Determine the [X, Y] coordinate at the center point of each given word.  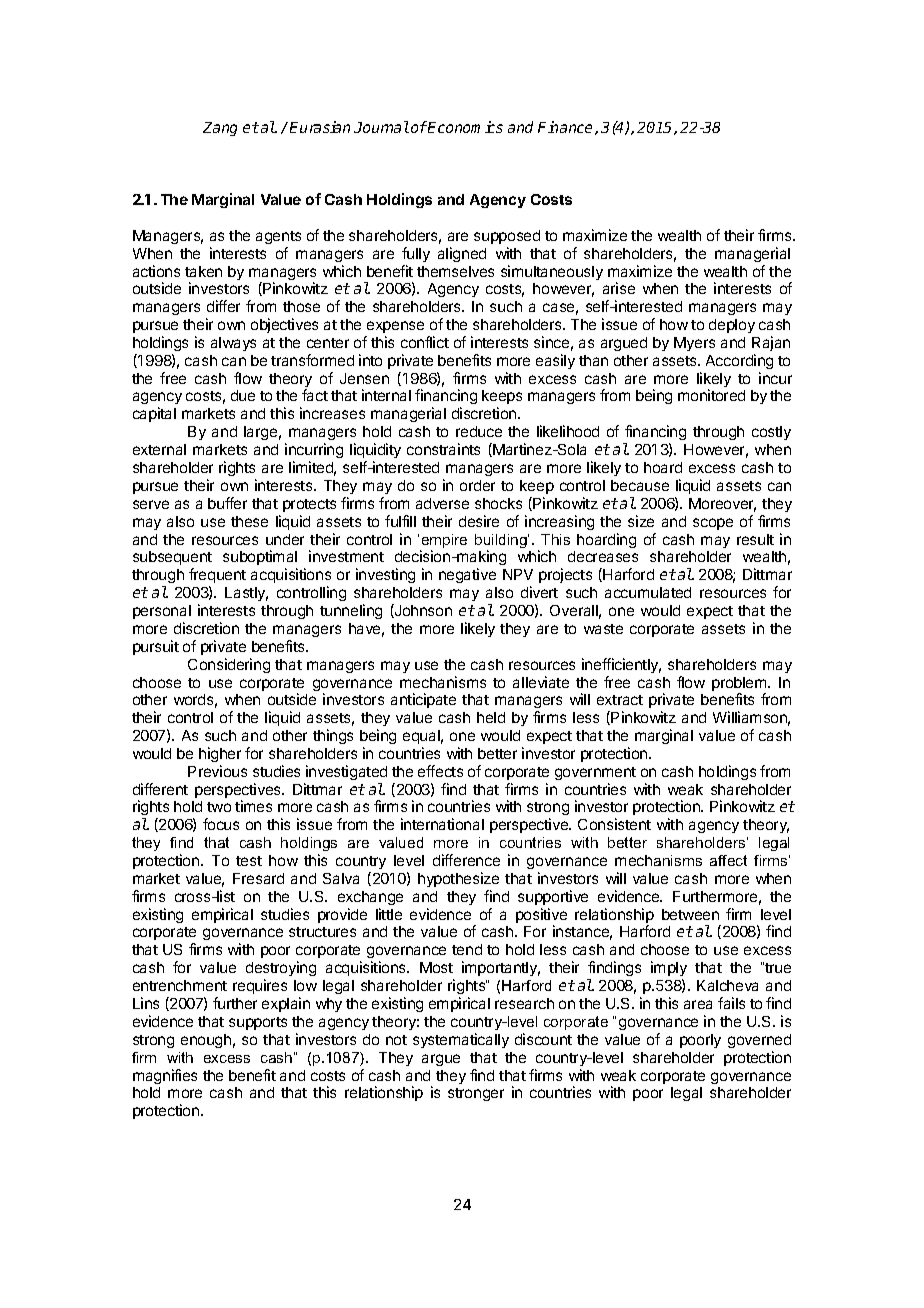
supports [258, 1023]
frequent [217, 575]
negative [467, 575]
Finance [567, 128]
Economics [464, 127]
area [698, 1004]
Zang [220, 129]
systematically [461, 1040]
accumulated [648, 592]
